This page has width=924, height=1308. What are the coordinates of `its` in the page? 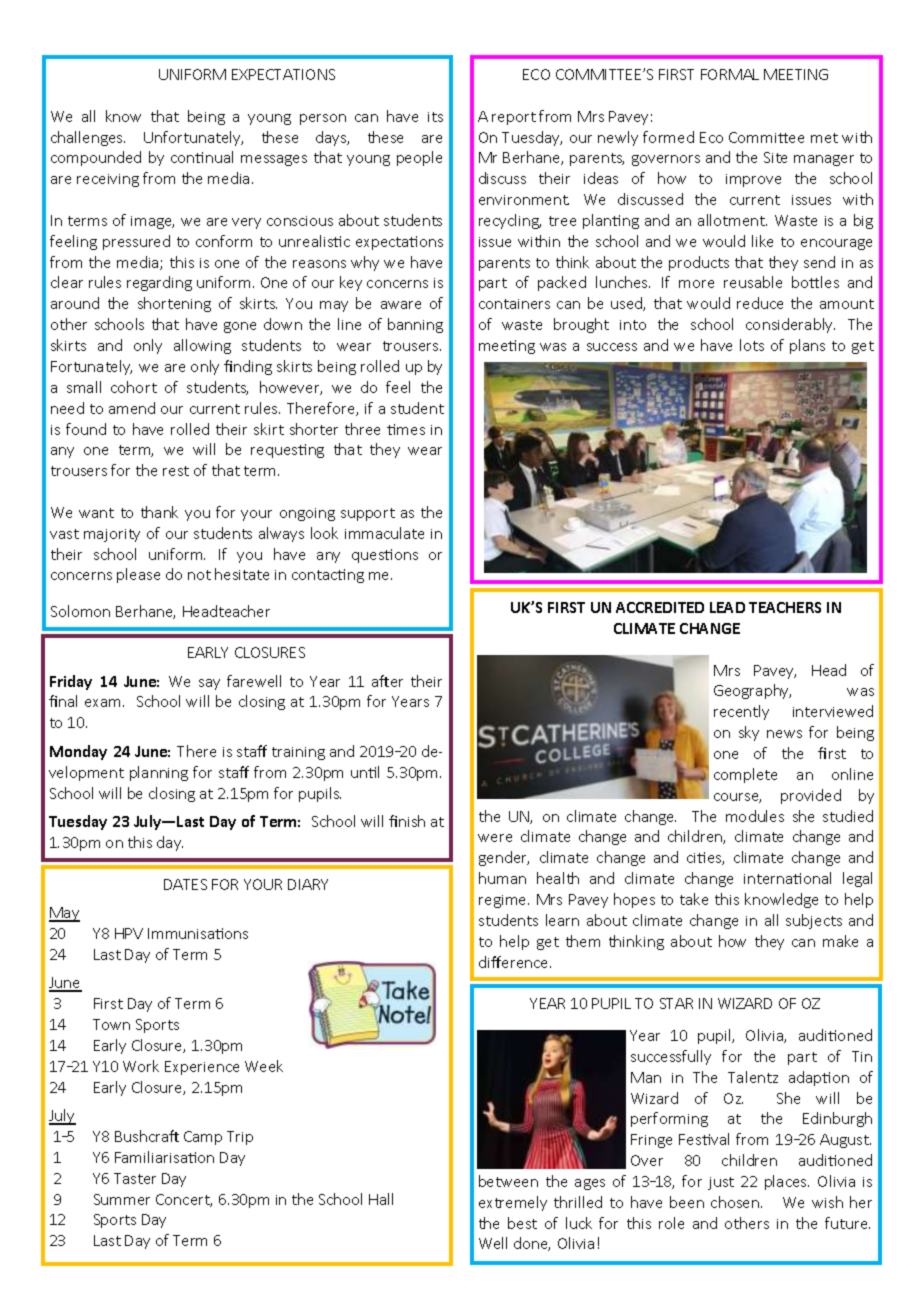 It's located at (435, 117).
